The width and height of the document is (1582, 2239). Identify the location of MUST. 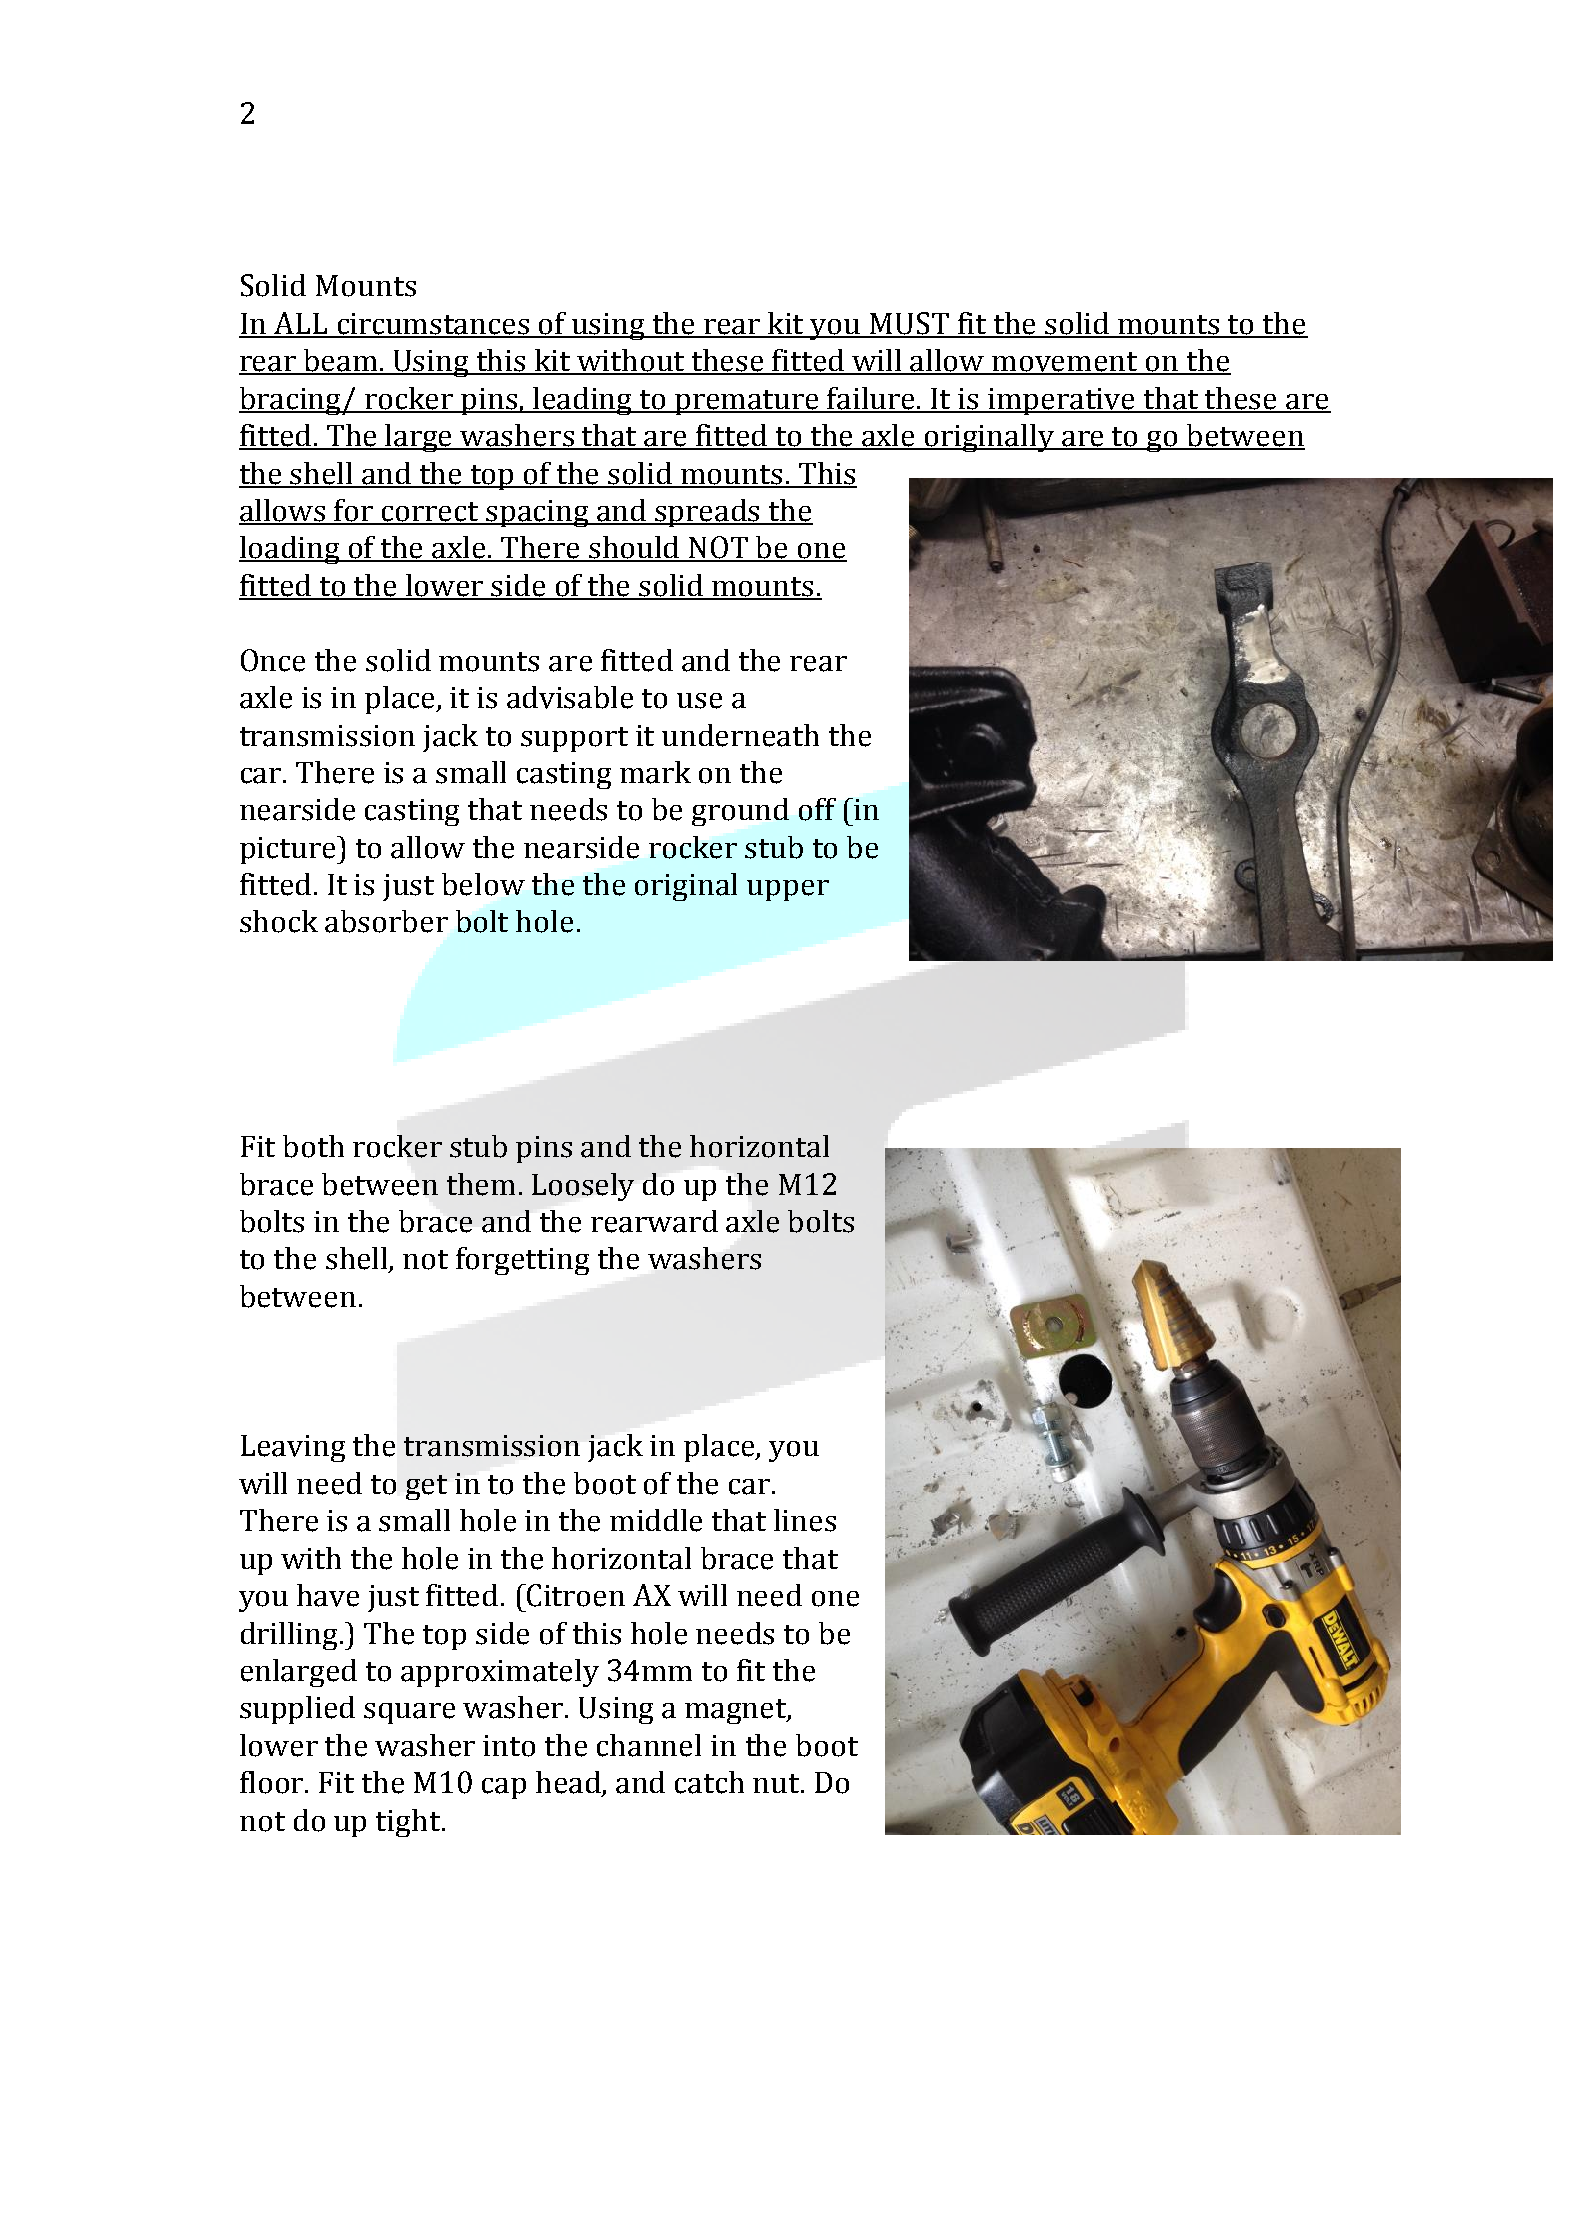
(910, 324).
